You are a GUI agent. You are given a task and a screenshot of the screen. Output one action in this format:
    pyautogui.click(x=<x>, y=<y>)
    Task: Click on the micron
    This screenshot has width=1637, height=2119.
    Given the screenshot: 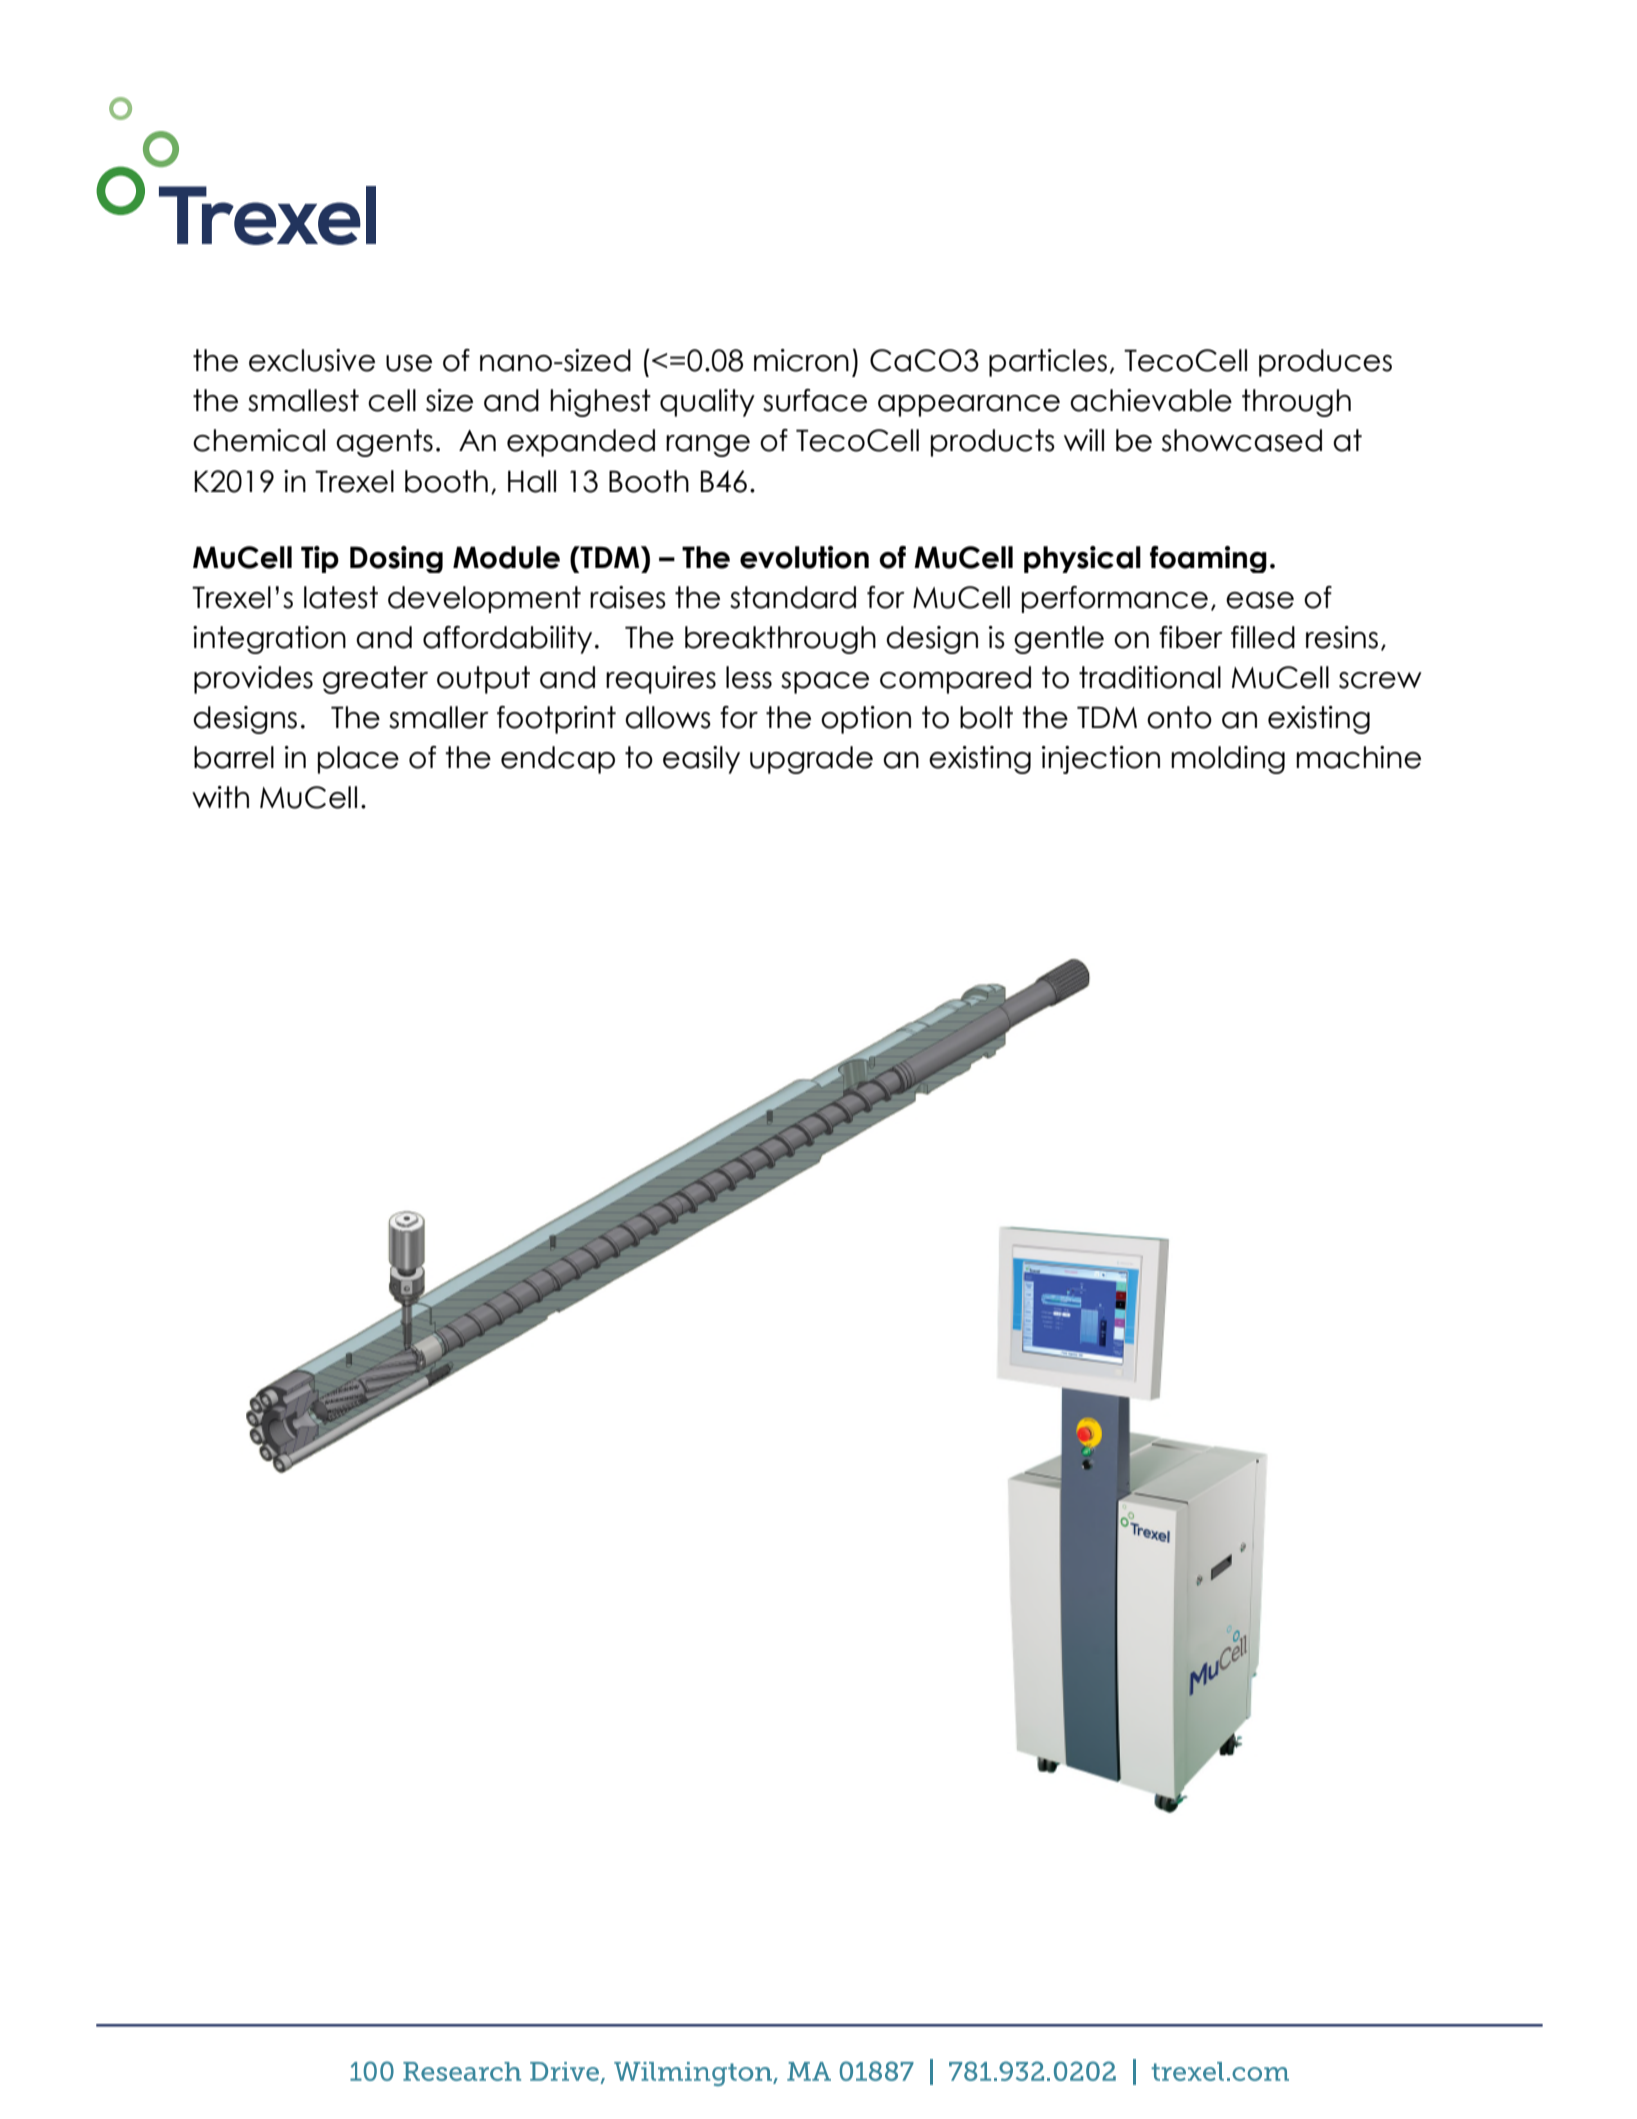 What is the action you would take?
    pyautogui.click(x=801, y=360)
